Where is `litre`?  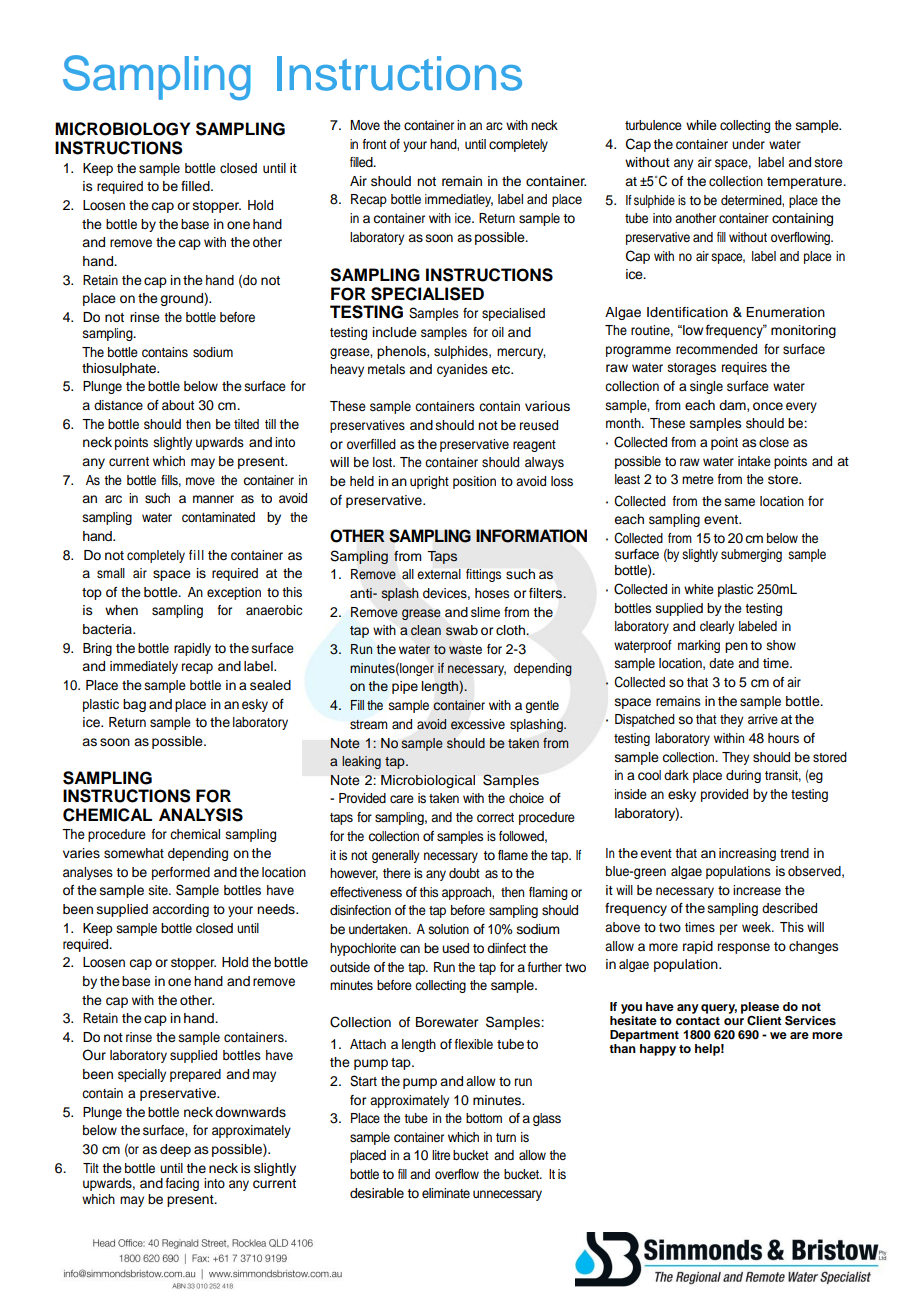
litre is located at coordinates (441, 1155).
